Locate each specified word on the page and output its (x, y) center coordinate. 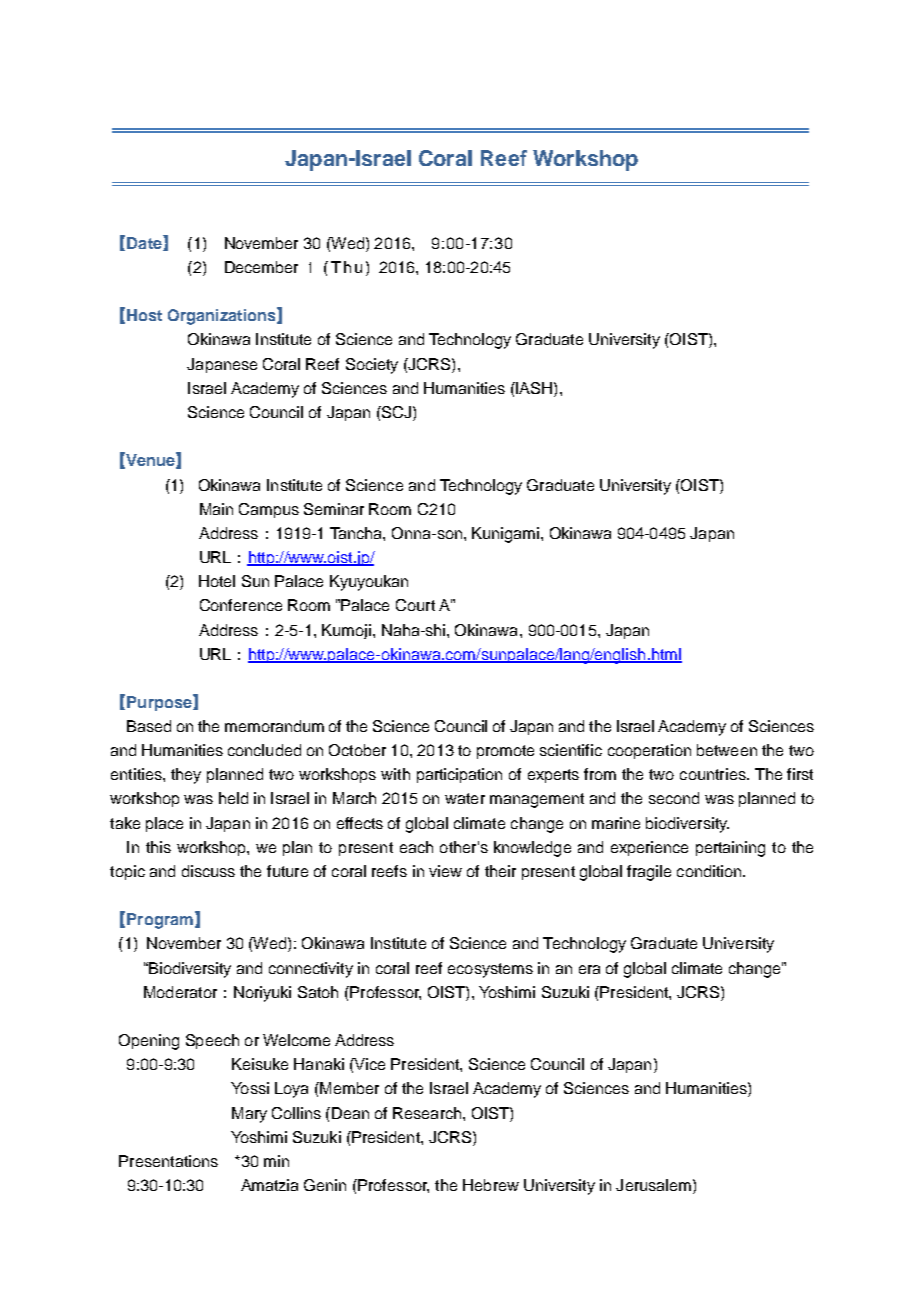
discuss (208, 871)
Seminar (334, 509)
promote (505, 752)
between (727, 750)
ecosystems (490, 970)
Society (372, 366)
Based (149, 726)
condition (709, 871)
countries (714, 774)
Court (415, 605)
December (261, 267)
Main (216, 509)
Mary (249, 1115)
